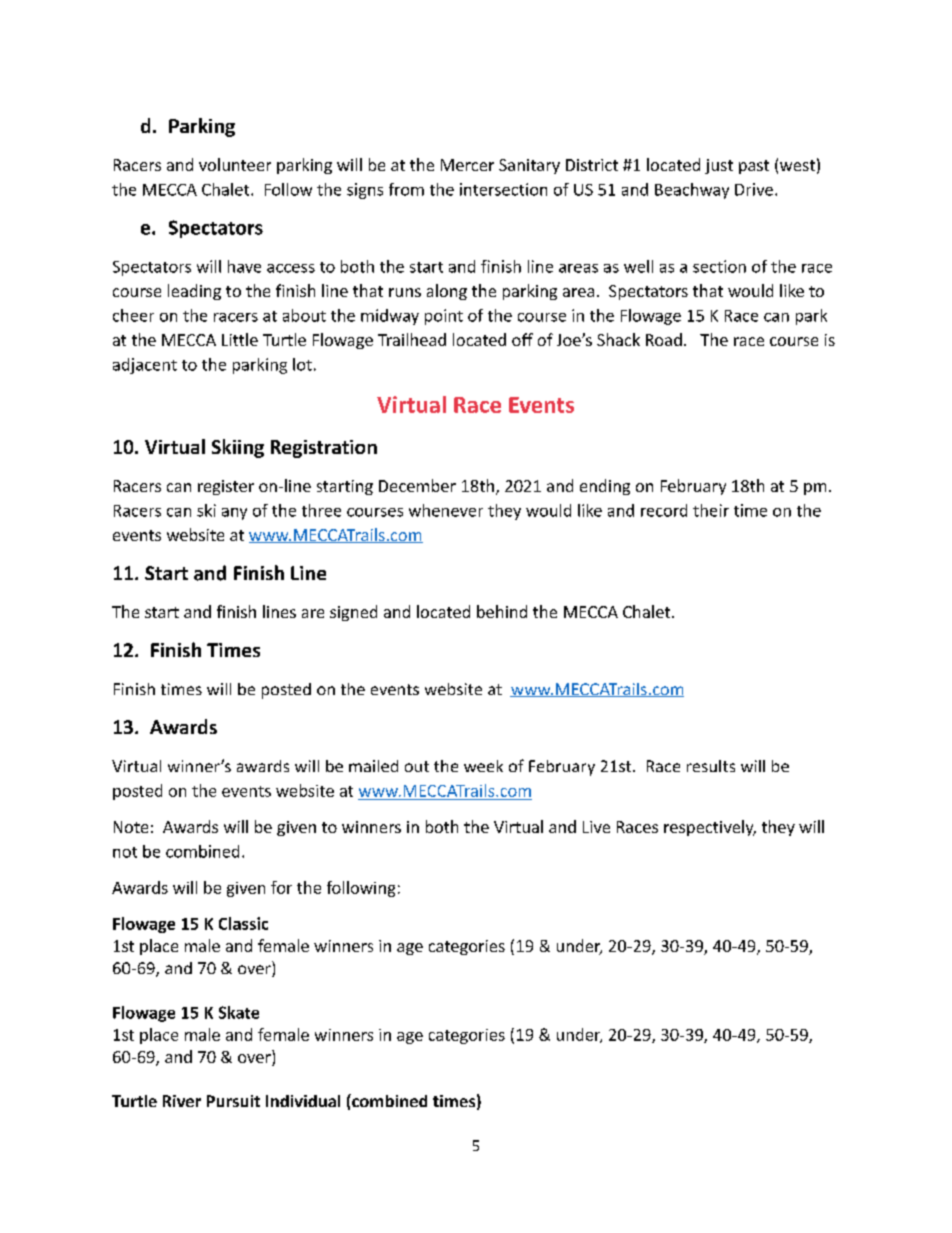 The width and height of the page is (952, 1233). Describe the element at coordinates (235, 164) in the page. I see `volunteer` at that location.
